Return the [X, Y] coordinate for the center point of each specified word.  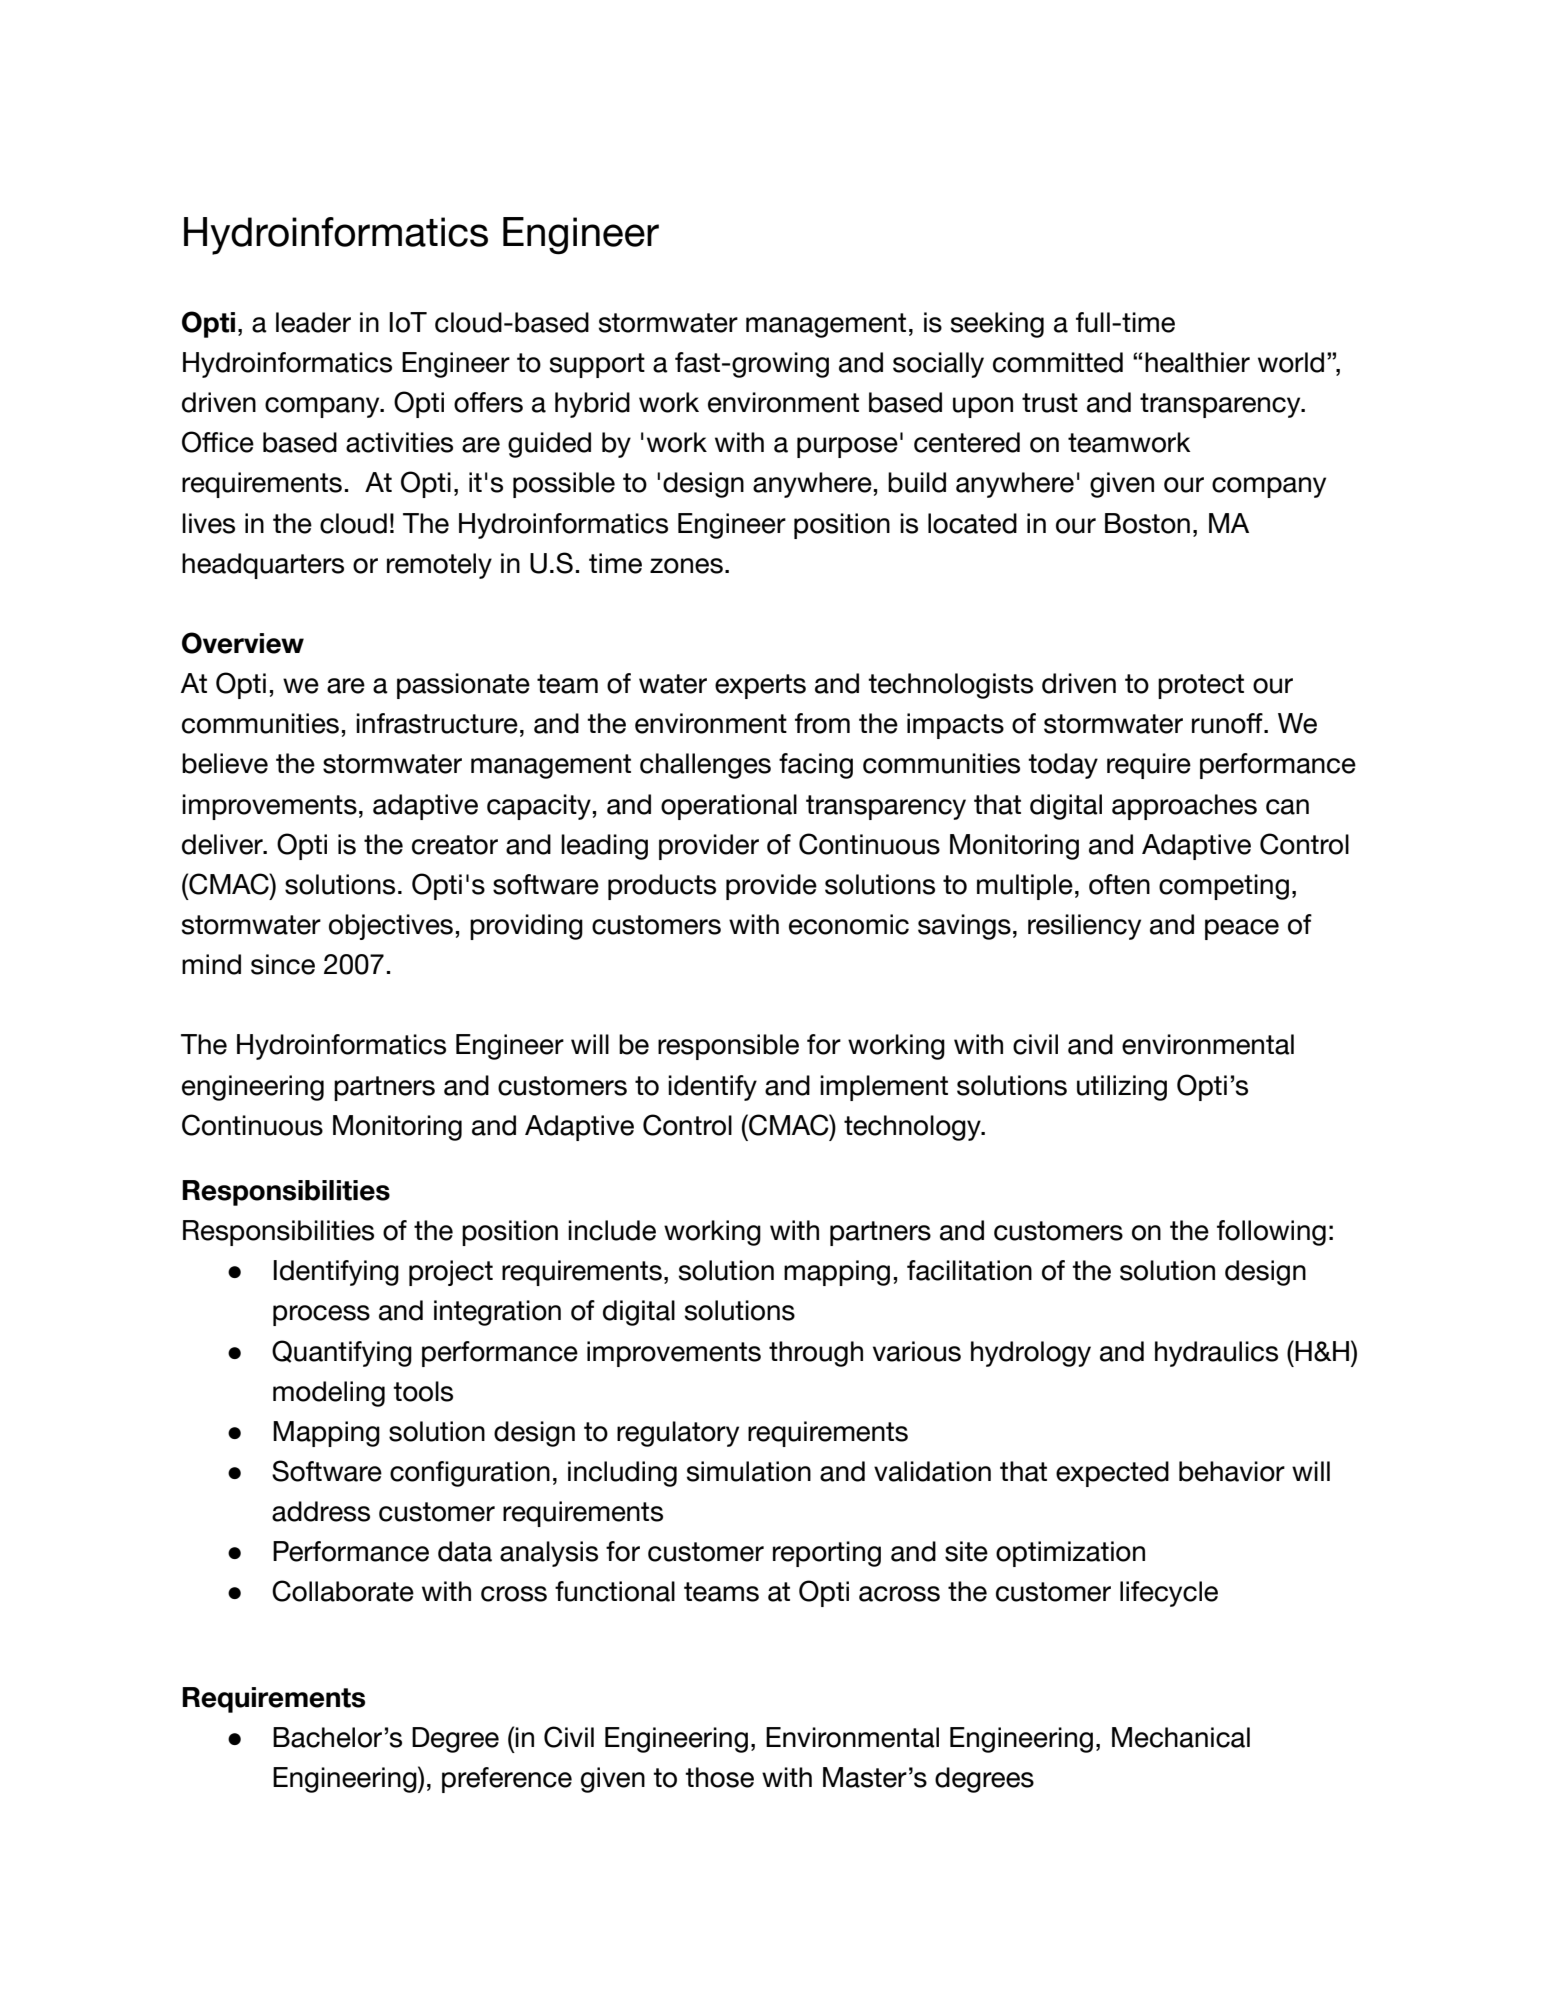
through [816, 1354]
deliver [223, 844]
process [321, 1315]
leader [313, 322]
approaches [1184, 807]
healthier [1197, 362]
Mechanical [1181, 1737]
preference [507, 1780]
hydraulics [1216, 1354]
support [597, 365]
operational [729, 807]
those [719, 1777]
